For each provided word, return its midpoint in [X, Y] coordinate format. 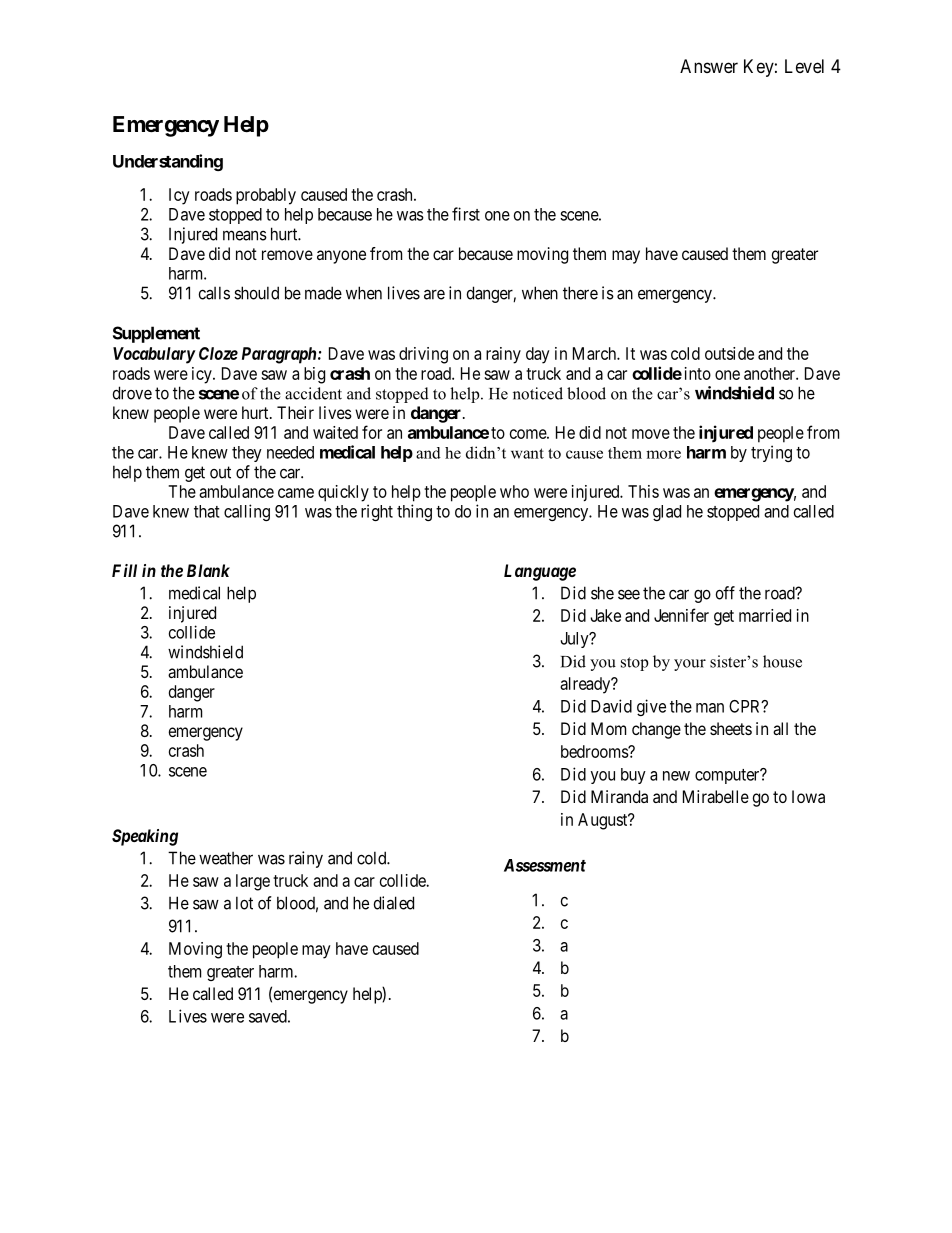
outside [729, 353]
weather [226, 858]
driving [423, 355]
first [466, 214]
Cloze [218, 353]
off [725, 593]
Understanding [168, 162]
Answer [709, 66]
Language [540, 572]
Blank [208, 570]
